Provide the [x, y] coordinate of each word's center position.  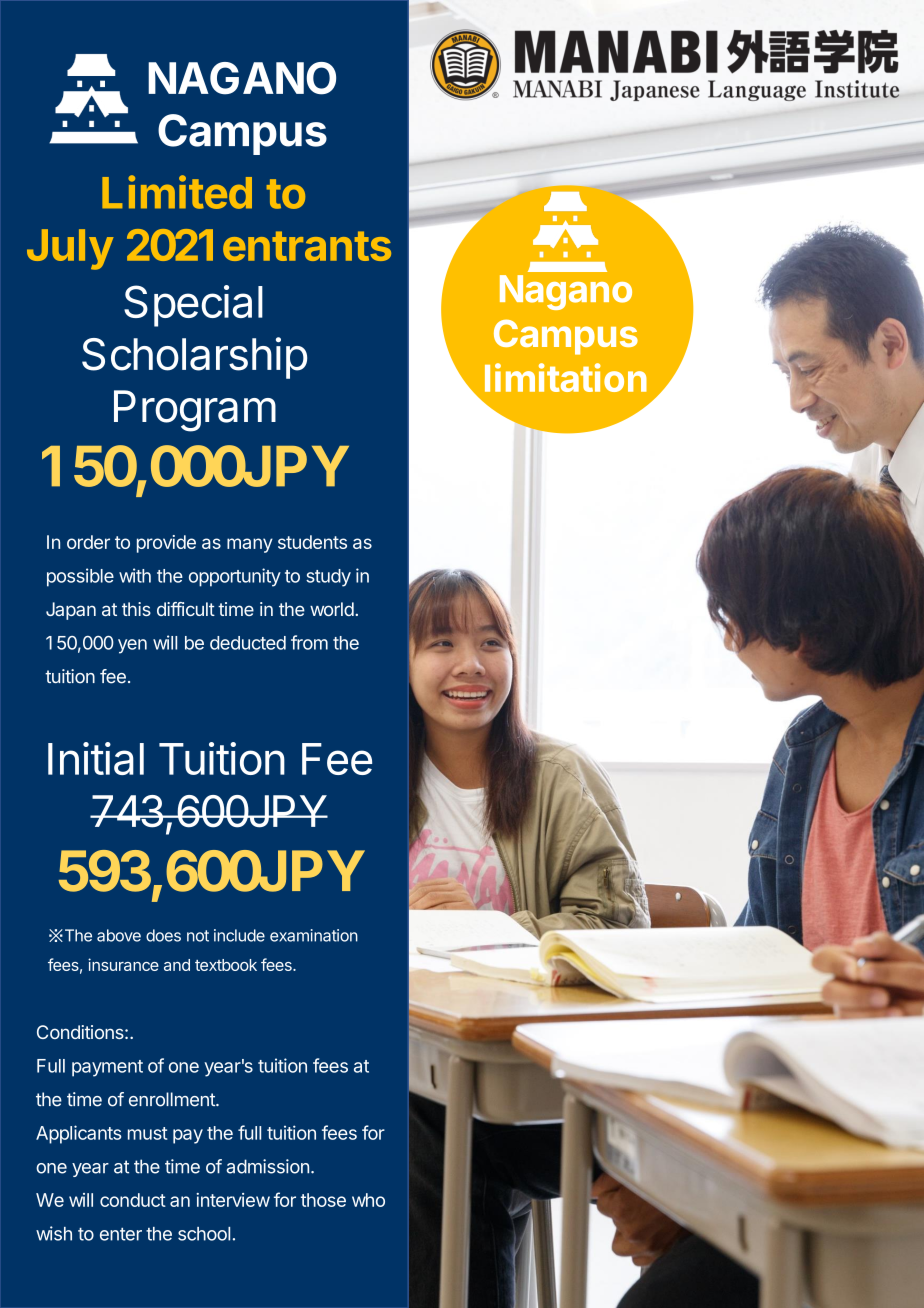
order [88, 542]
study [328, 578]
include [239, 935]
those [323, 1200]
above [119, 935]
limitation [566, 377]
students [312, 542]
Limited [177, 192]
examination [314, 935]
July [70, 249]
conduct [133, 1200]
